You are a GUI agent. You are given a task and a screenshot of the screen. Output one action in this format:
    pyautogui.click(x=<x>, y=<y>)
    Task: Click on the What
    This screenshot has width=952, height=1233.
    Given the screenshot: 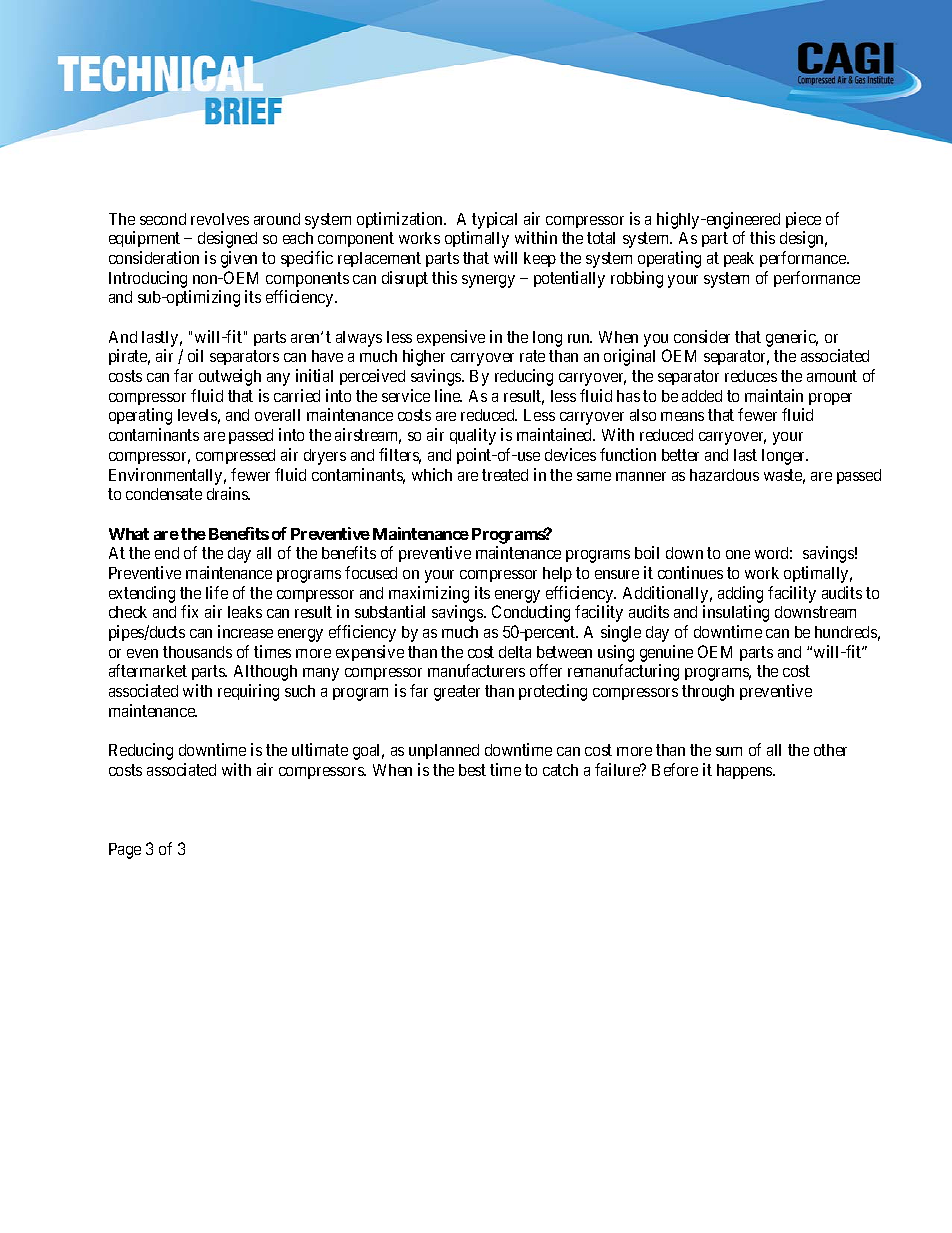 What is the action you would take?
    pyautogui.click(x=129, y=534)
